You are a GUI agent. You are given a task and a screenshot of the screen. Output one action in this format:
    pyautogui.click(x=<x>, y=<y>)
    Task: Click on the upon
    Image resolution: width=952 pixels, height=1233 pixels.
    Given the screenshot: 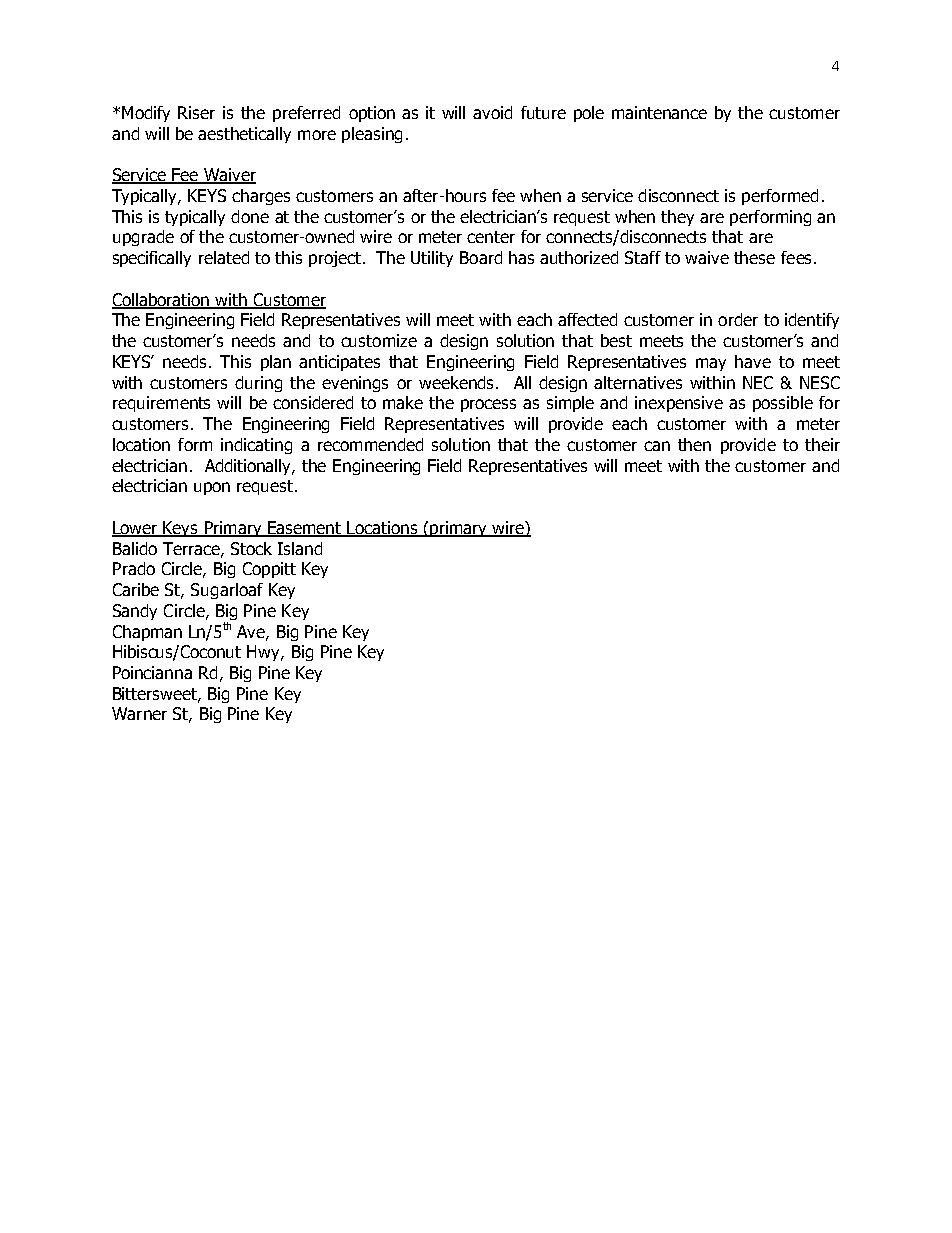 What is the action you would take?
    pyautogui.click(x=212, y=488)
